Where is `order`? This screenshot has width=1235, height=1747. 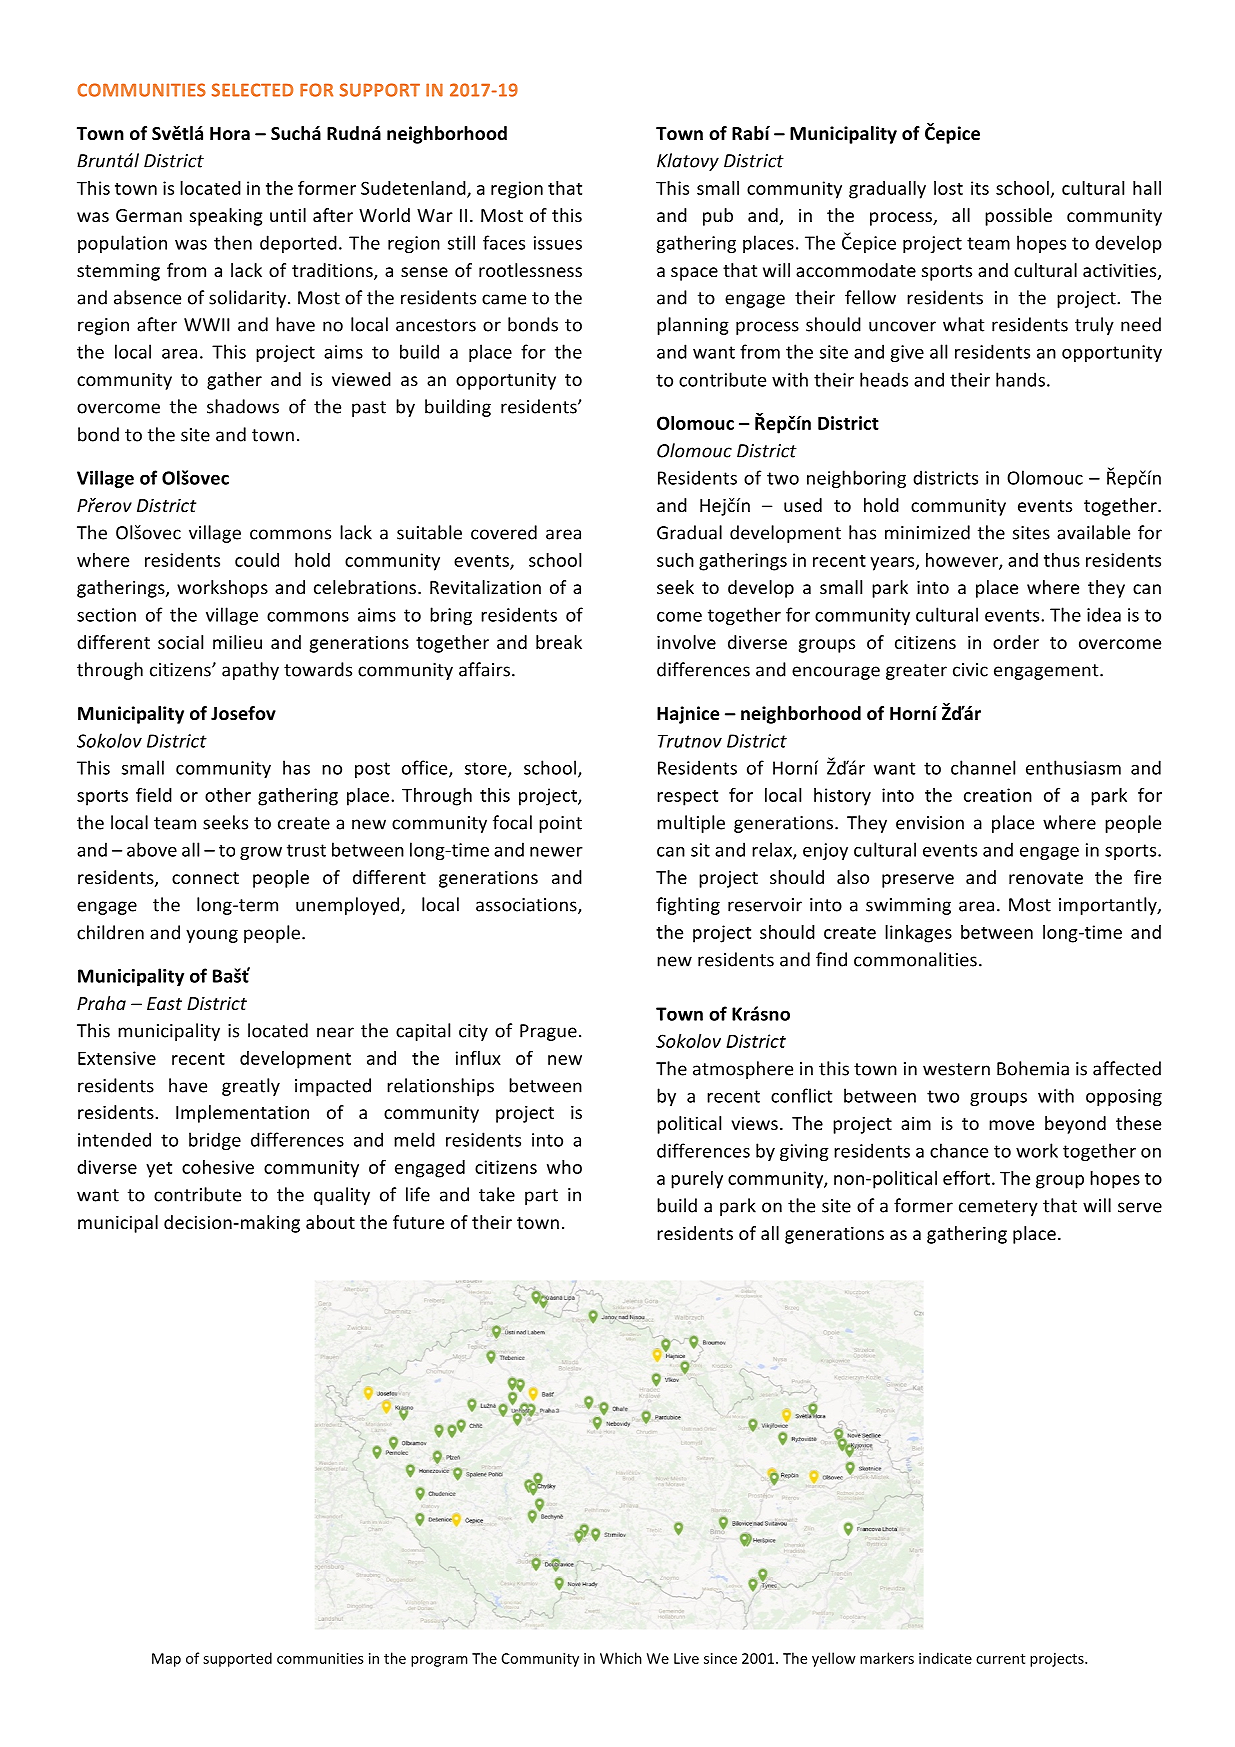 order is located at coordinates (1016, 642).
